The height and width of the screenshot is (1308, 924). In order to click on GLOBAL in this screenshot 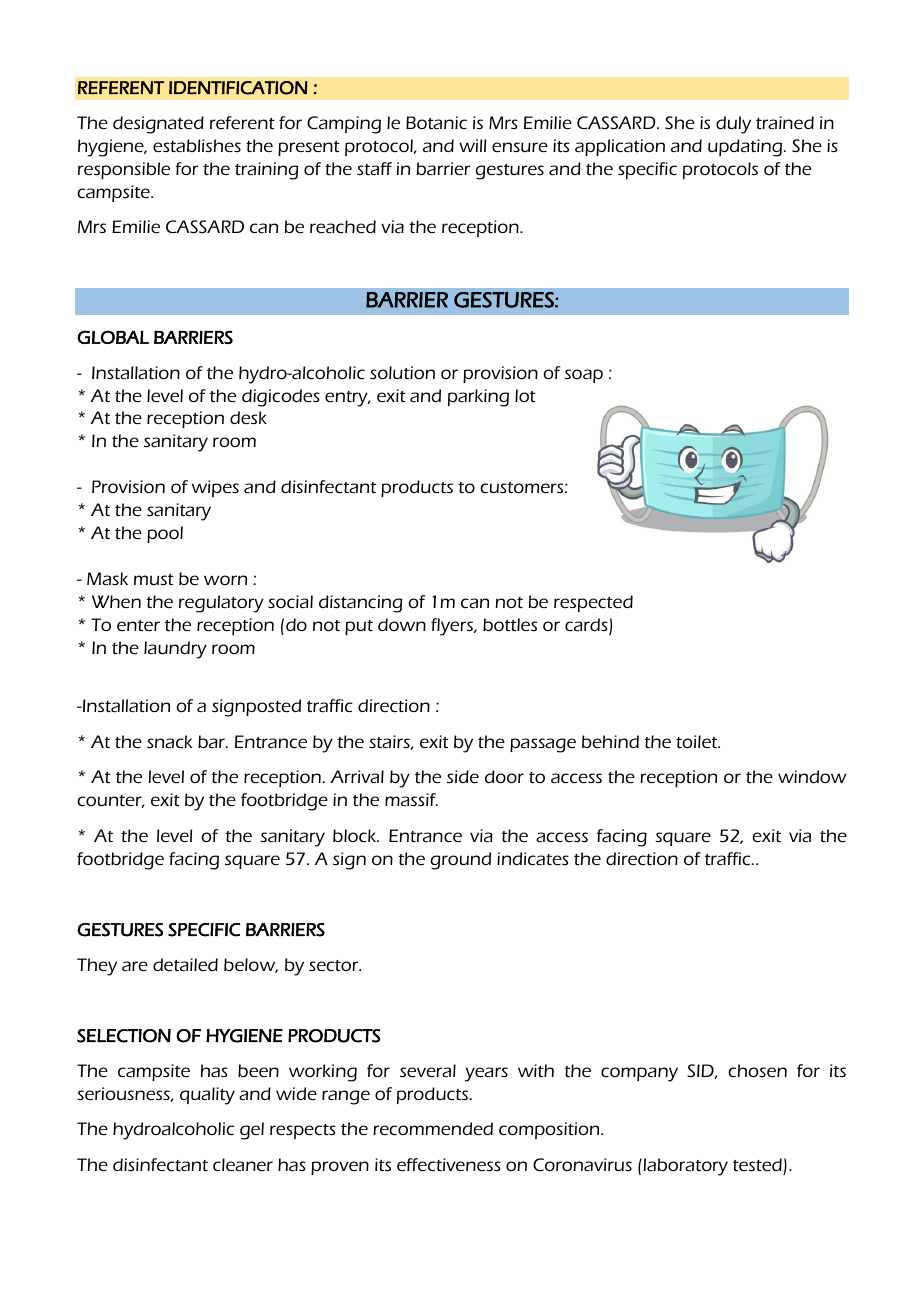, I will do `click(113, 337)`.
